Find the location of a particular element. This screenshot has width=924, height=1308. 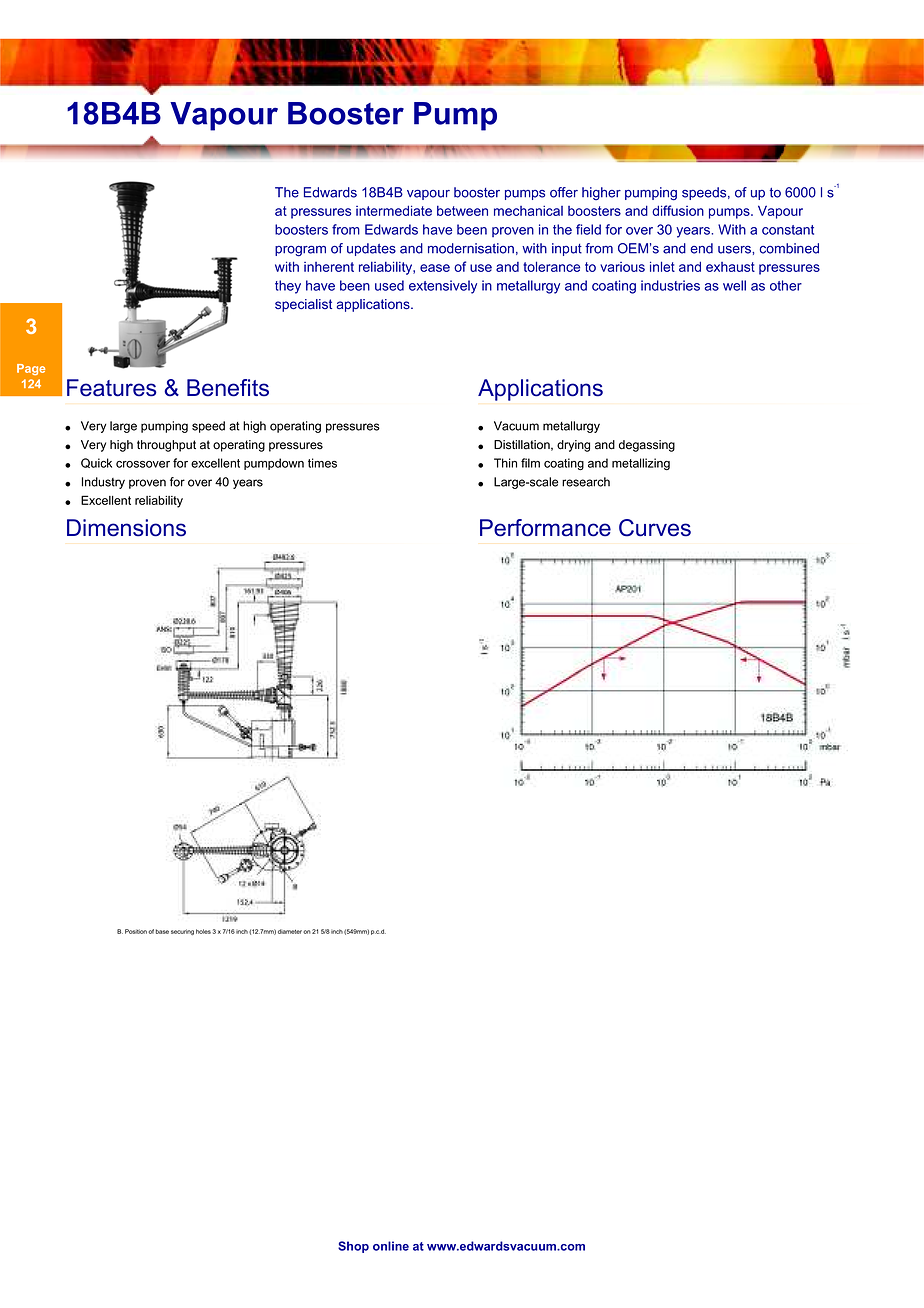

diffusion is located at coordinates (678, 210).
